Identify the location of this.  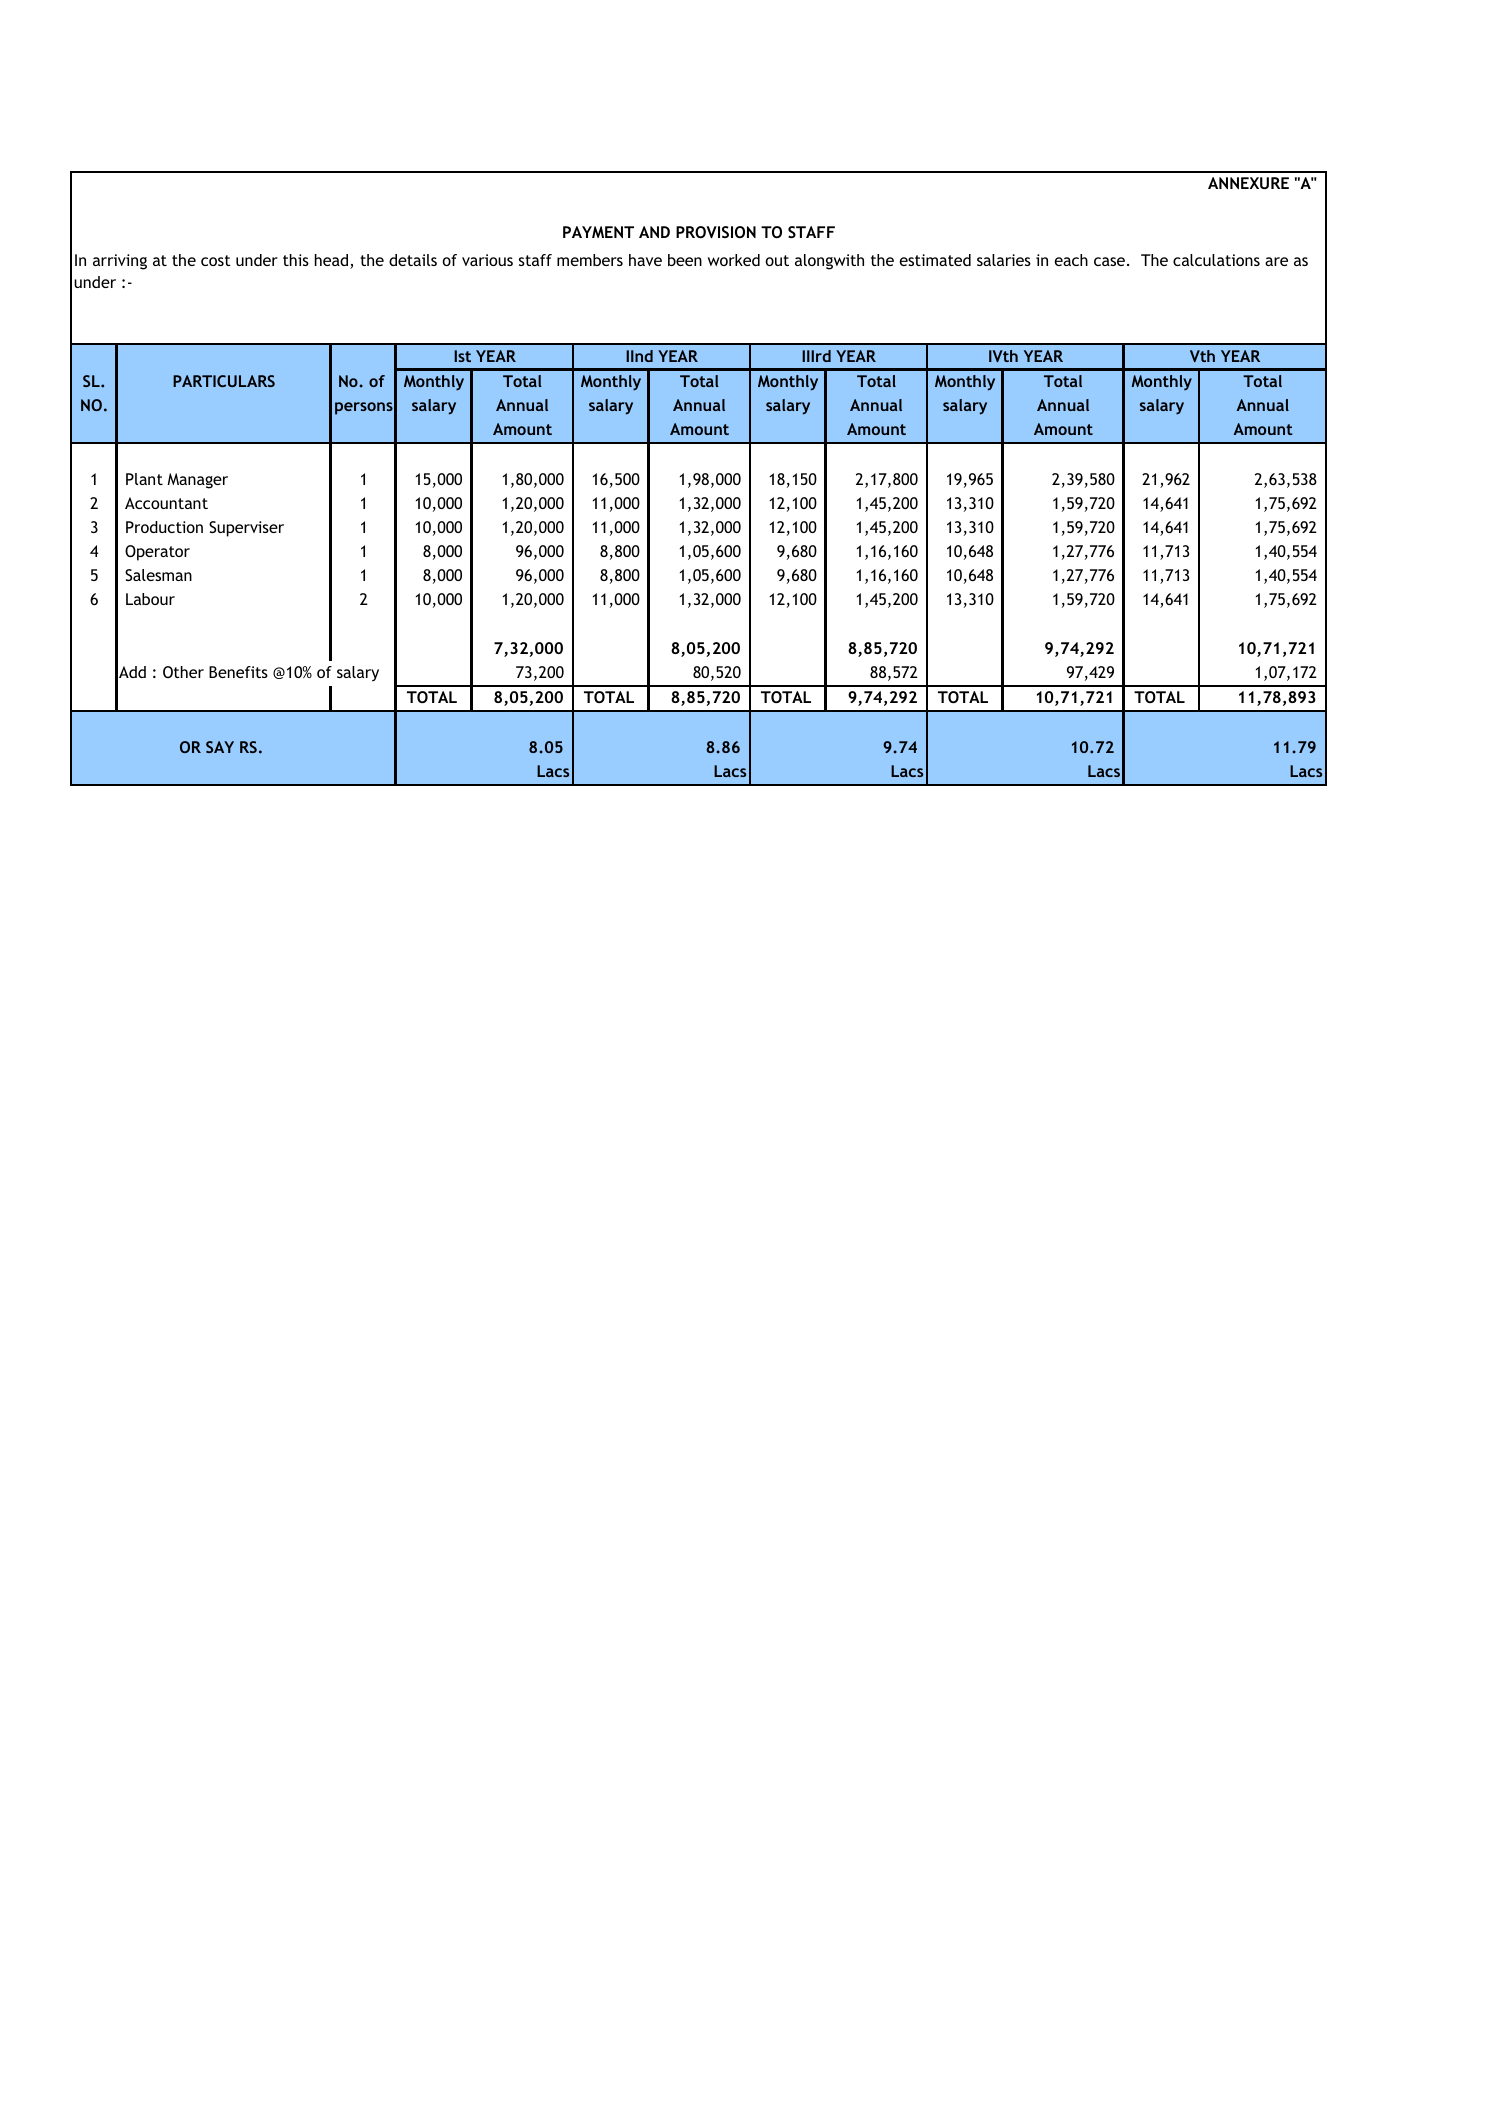
(296, 260).
